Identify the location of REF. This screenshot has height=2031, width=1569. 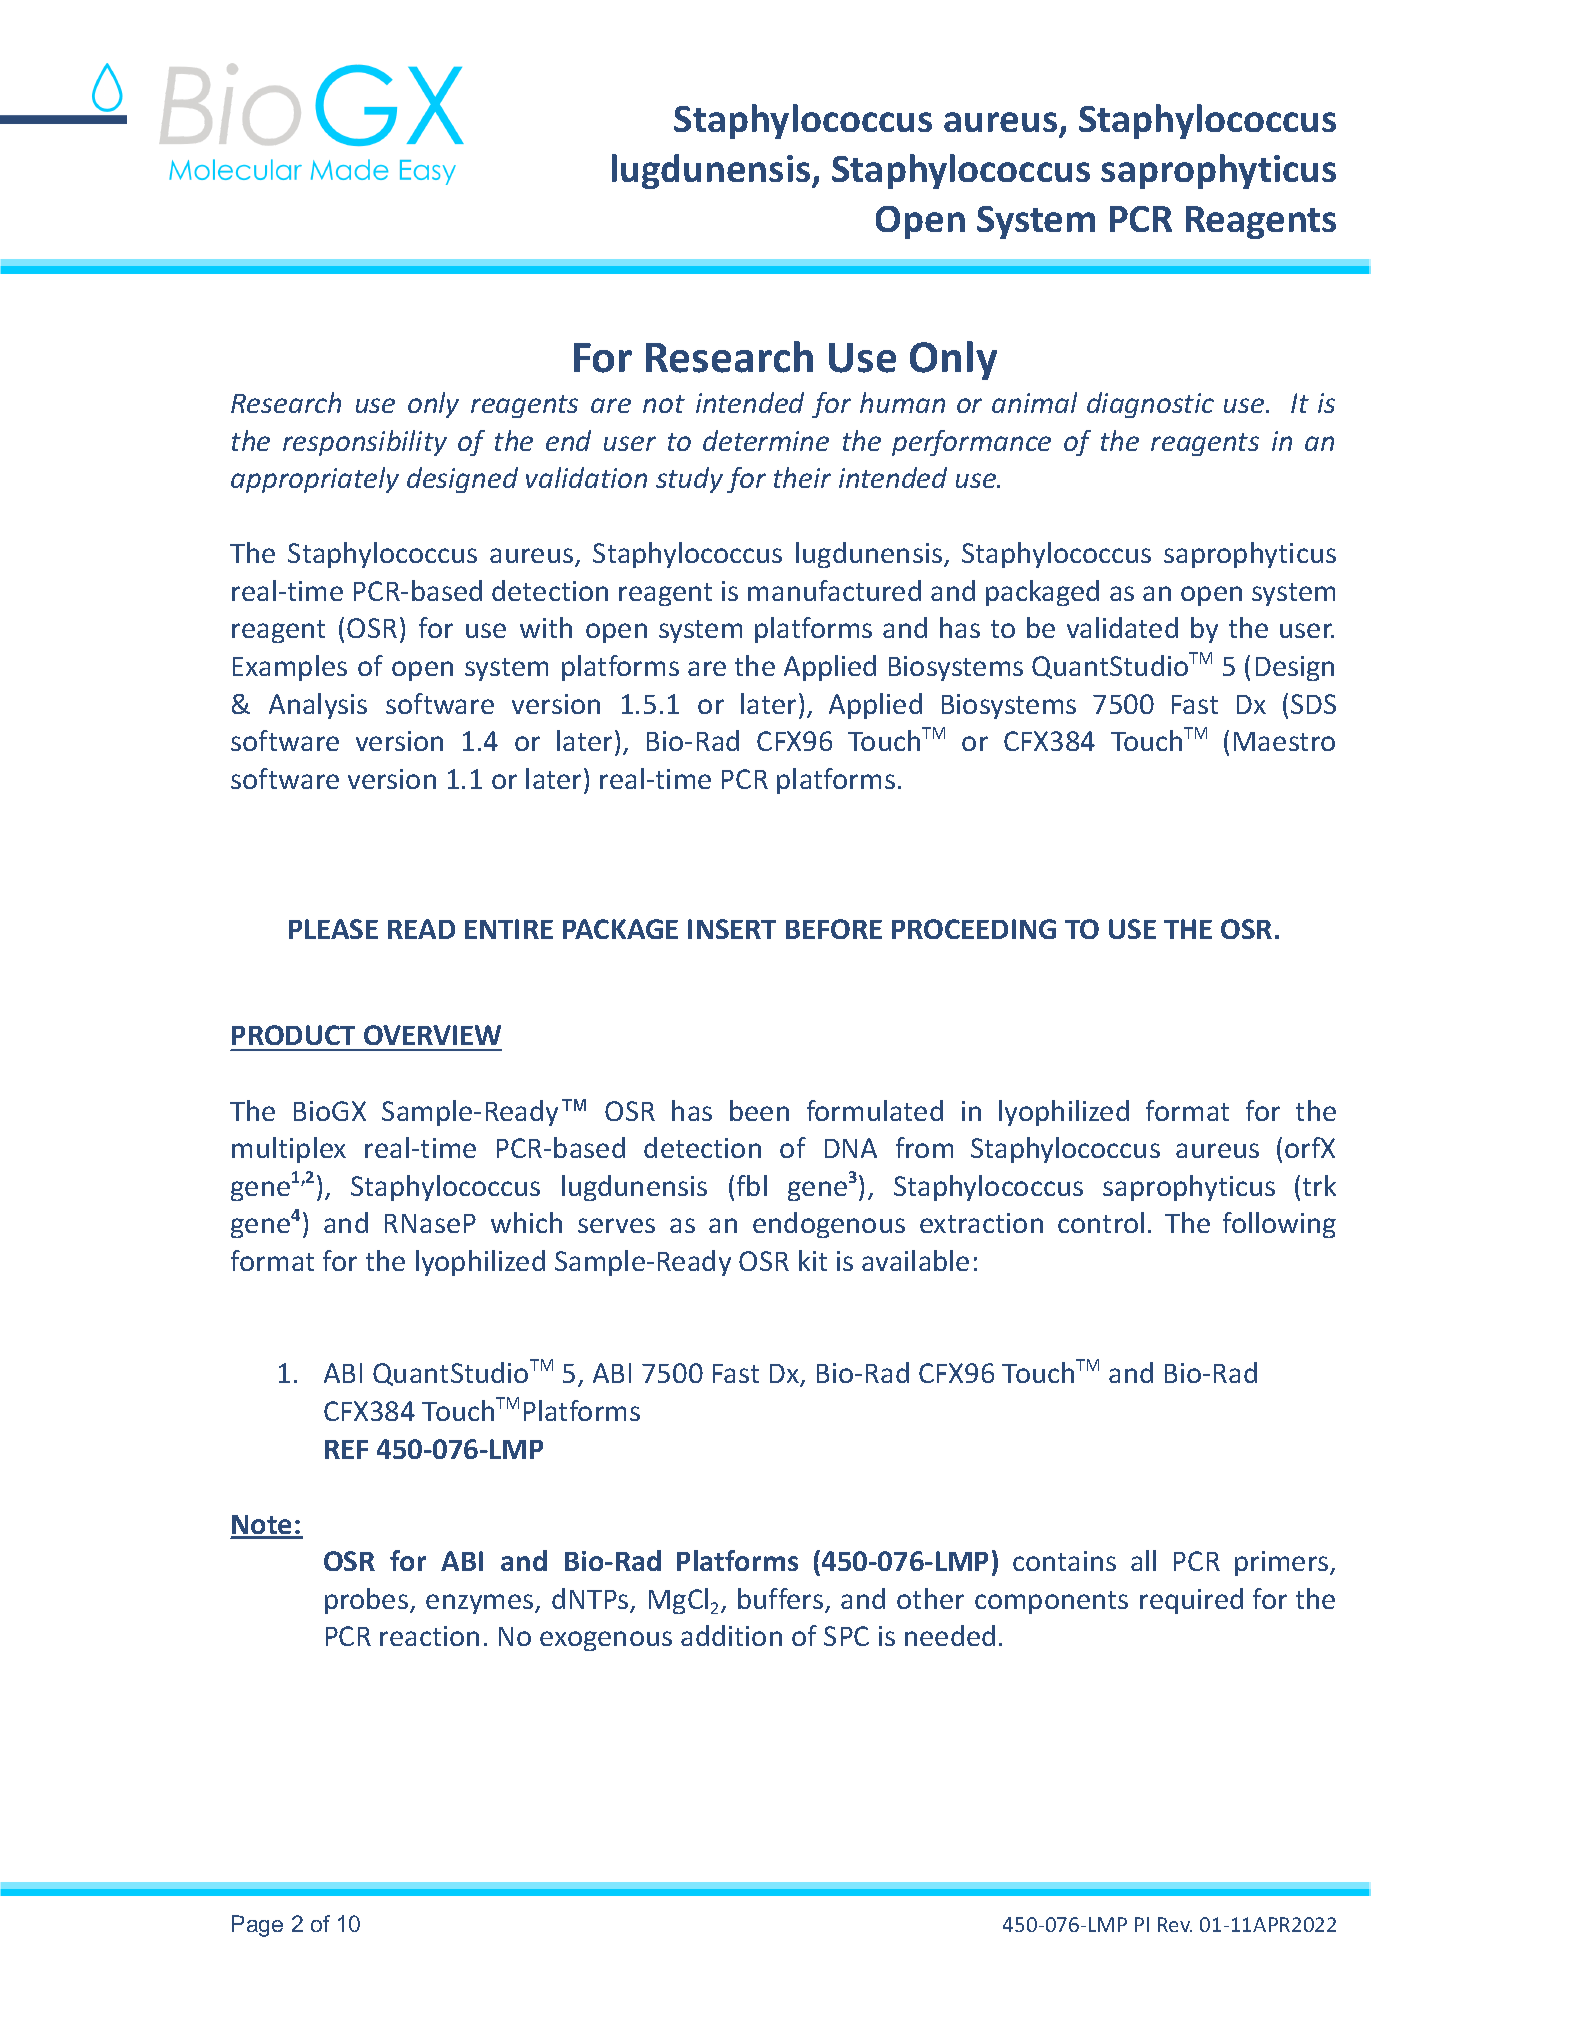
(346, 1449).
